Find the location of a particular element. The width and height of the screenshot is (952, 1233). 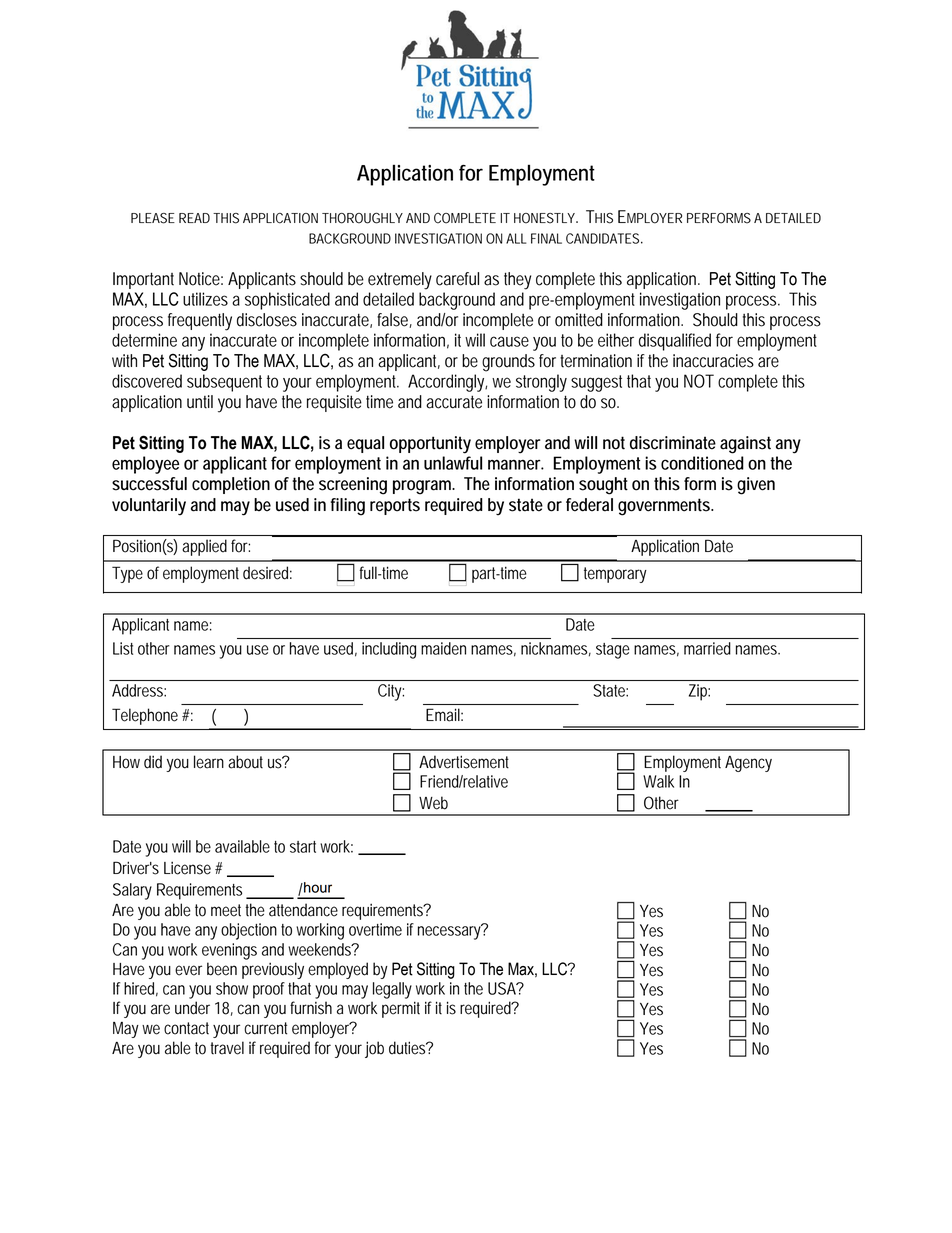

completion is located at coordinates (231, 485).
